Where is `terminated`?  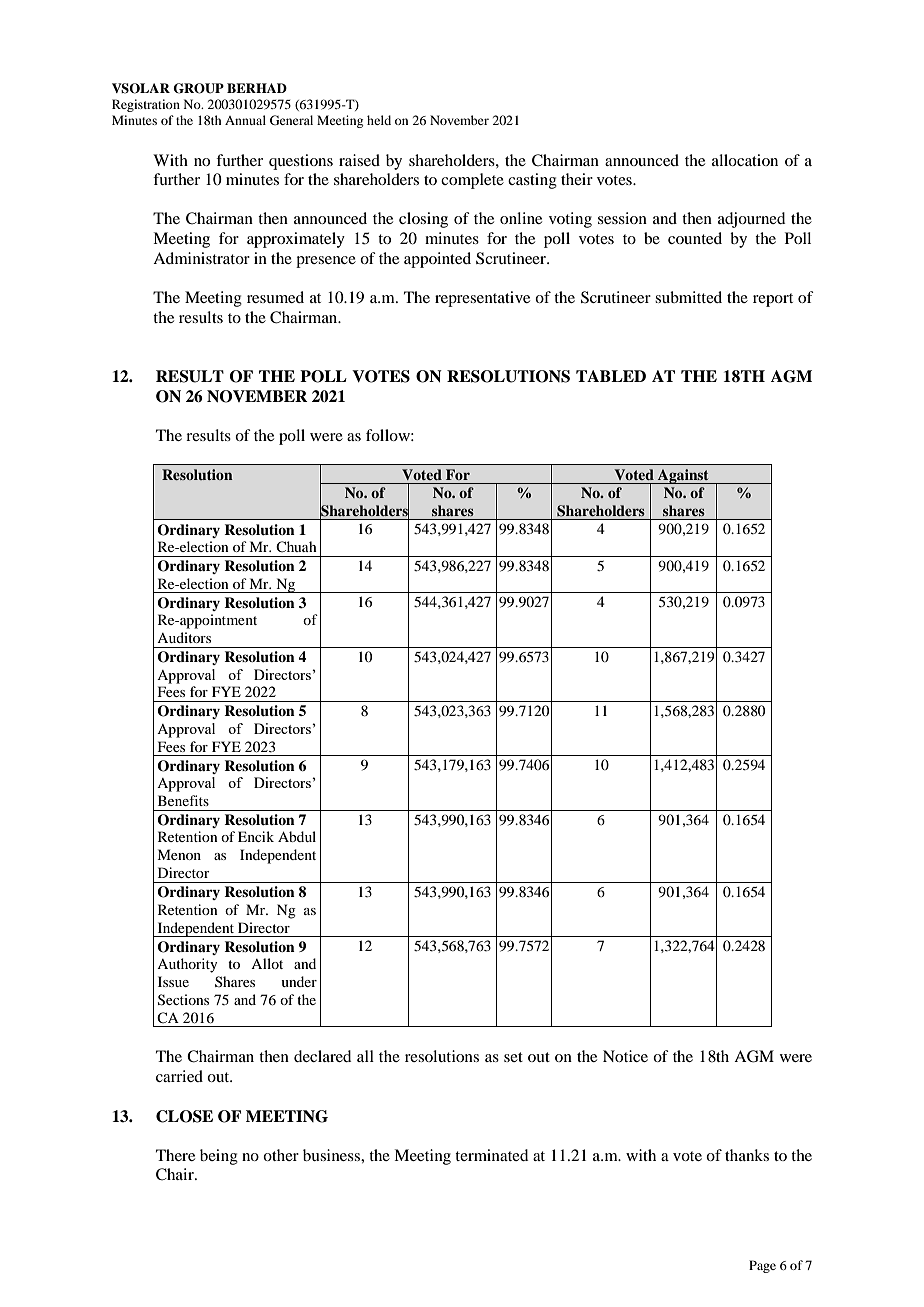
terminated is located at coordinates (491, 1155).
